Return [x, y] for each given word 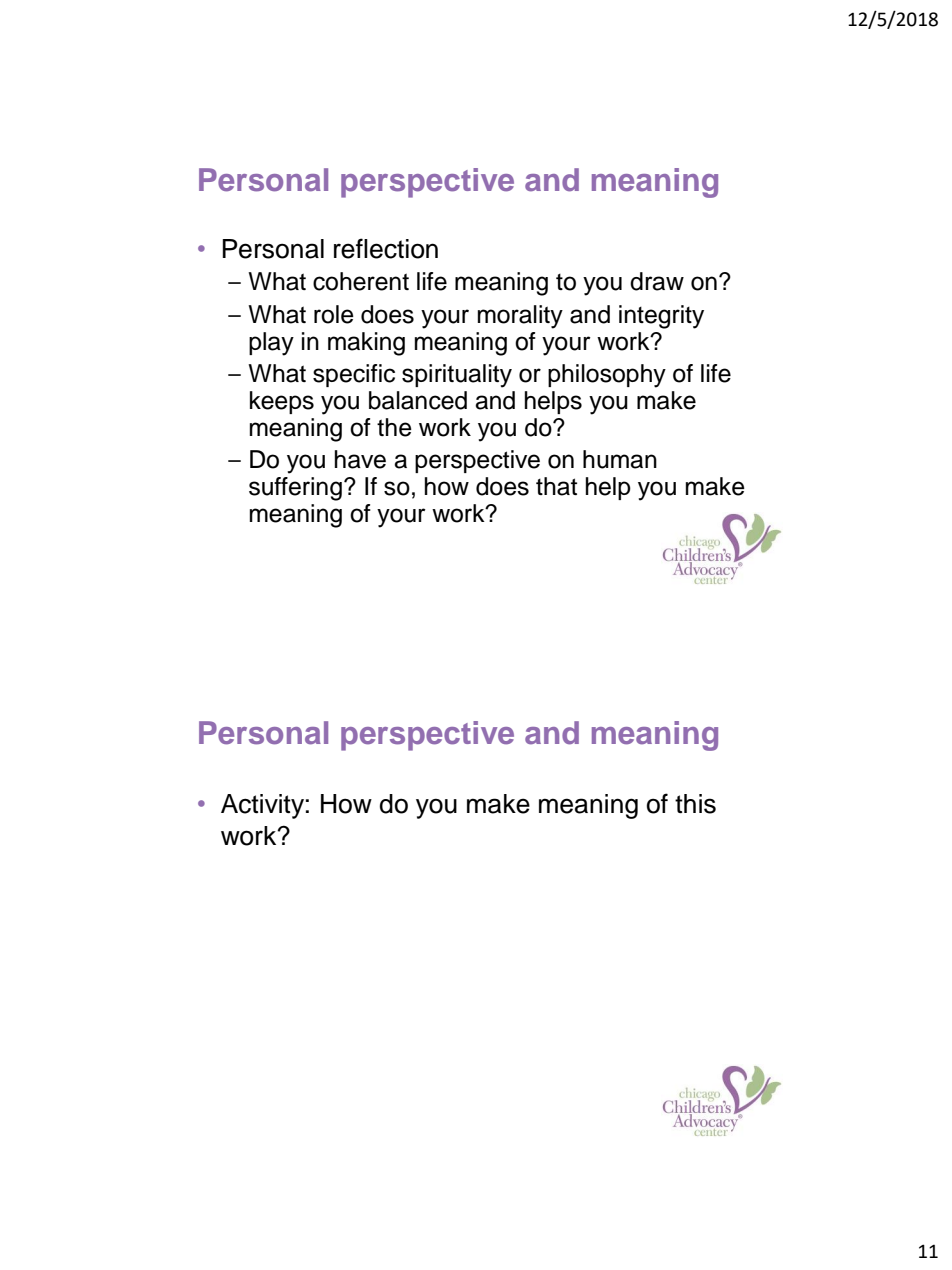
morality [520, 317]
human [620, 459]
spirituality [457, 376]
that [556, 486]
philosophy [607, 376]
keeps [282, 402]
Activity [262, 806]
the [394, 427]
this [695, 804]
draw [657, 281]
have [360, 459]
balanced [418, 400]
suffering [295, 489]
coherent [361, 281]
